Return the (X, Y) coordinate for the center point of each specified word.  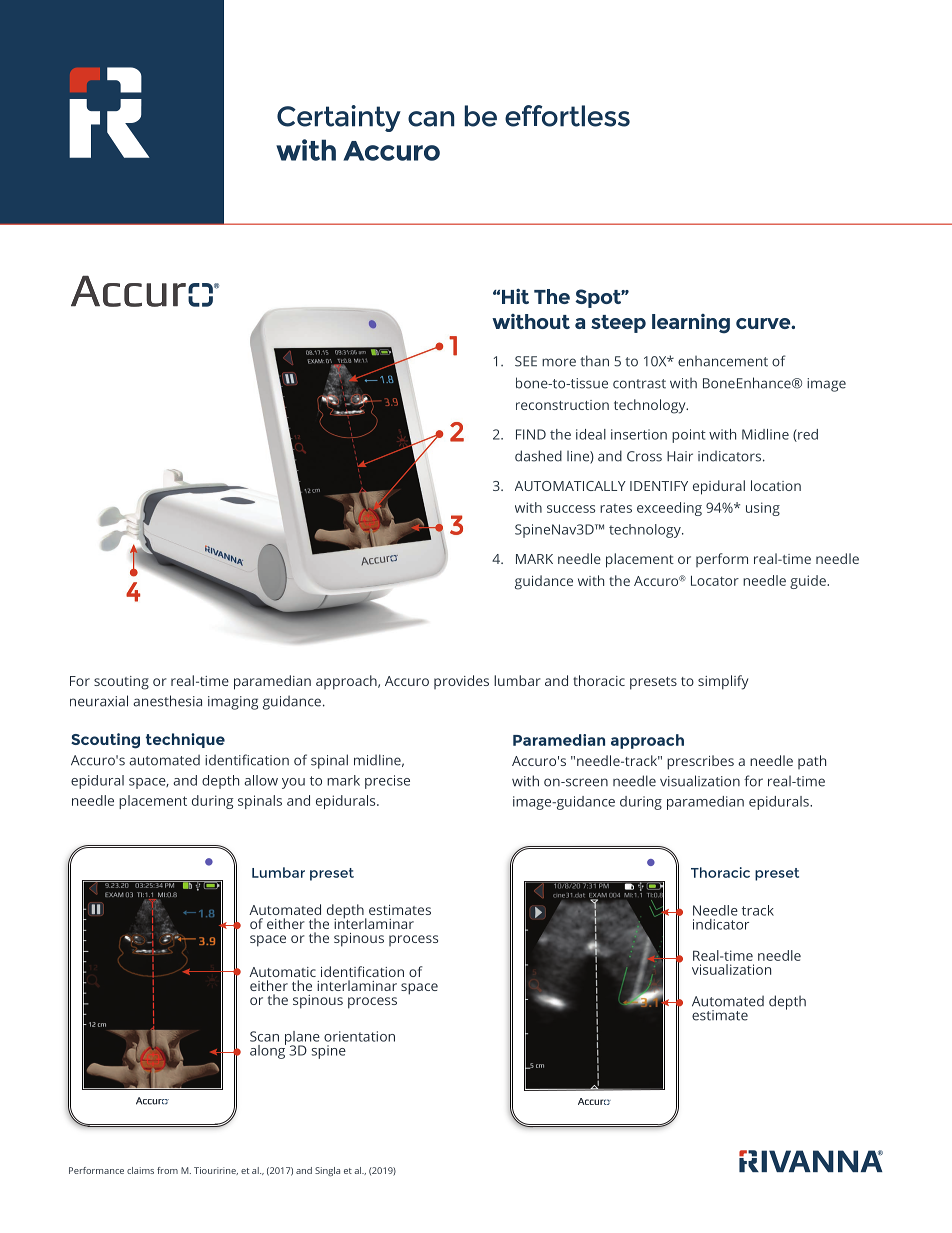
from (167, 1170)
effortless (567, 116)
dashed (538, 456)
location (776, 485)
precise (387, 782)
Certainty (339, 118)
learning (691, 324)
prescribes (700, 762)
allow (261, 780)
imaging (233, 703)
